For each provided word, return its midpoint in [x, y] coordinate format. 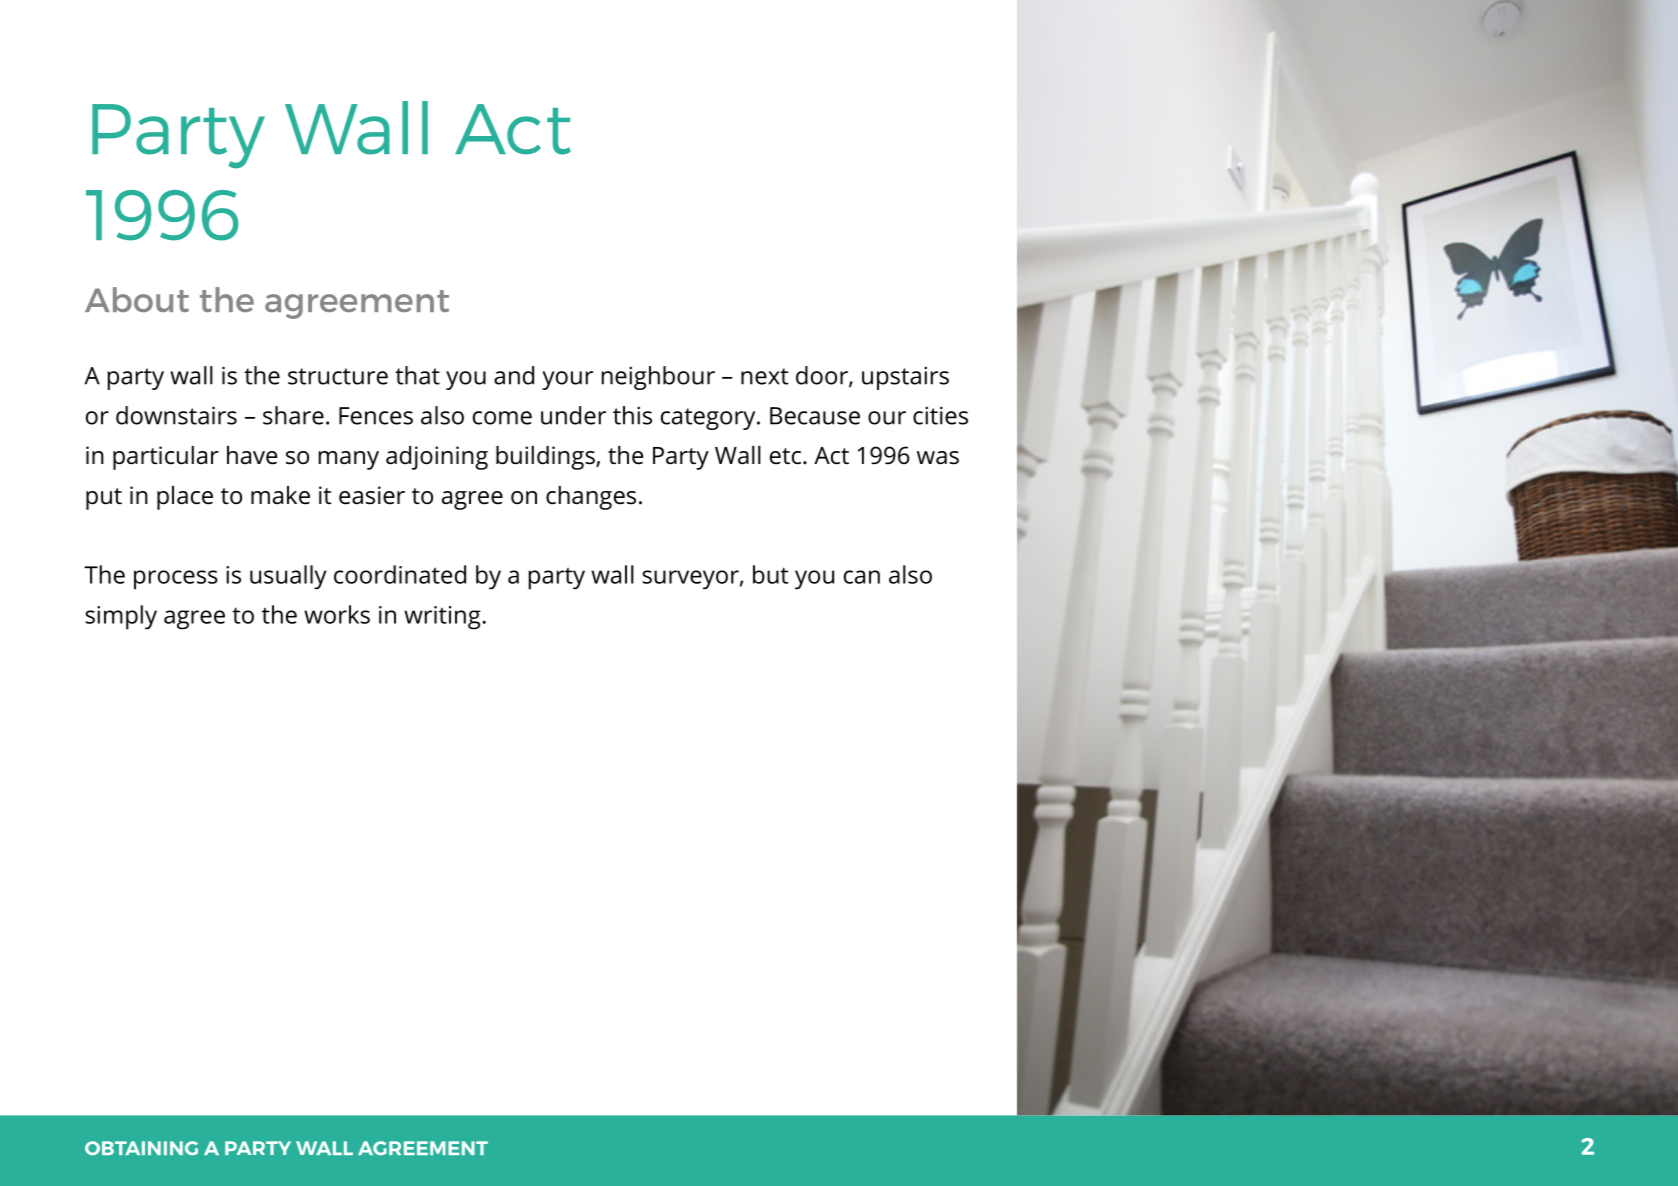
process [176, 580]
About [137, 299]
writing [442, 618]
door [823, 376]
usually [288, 577]
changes [591, 498]
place [185, 498]
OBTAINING [141, 1148]
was [938, 458]
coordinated [400, 574]
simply [121, 617]
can [862, 577]
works [337, 614]
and [514, 375]
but [770, 574]
